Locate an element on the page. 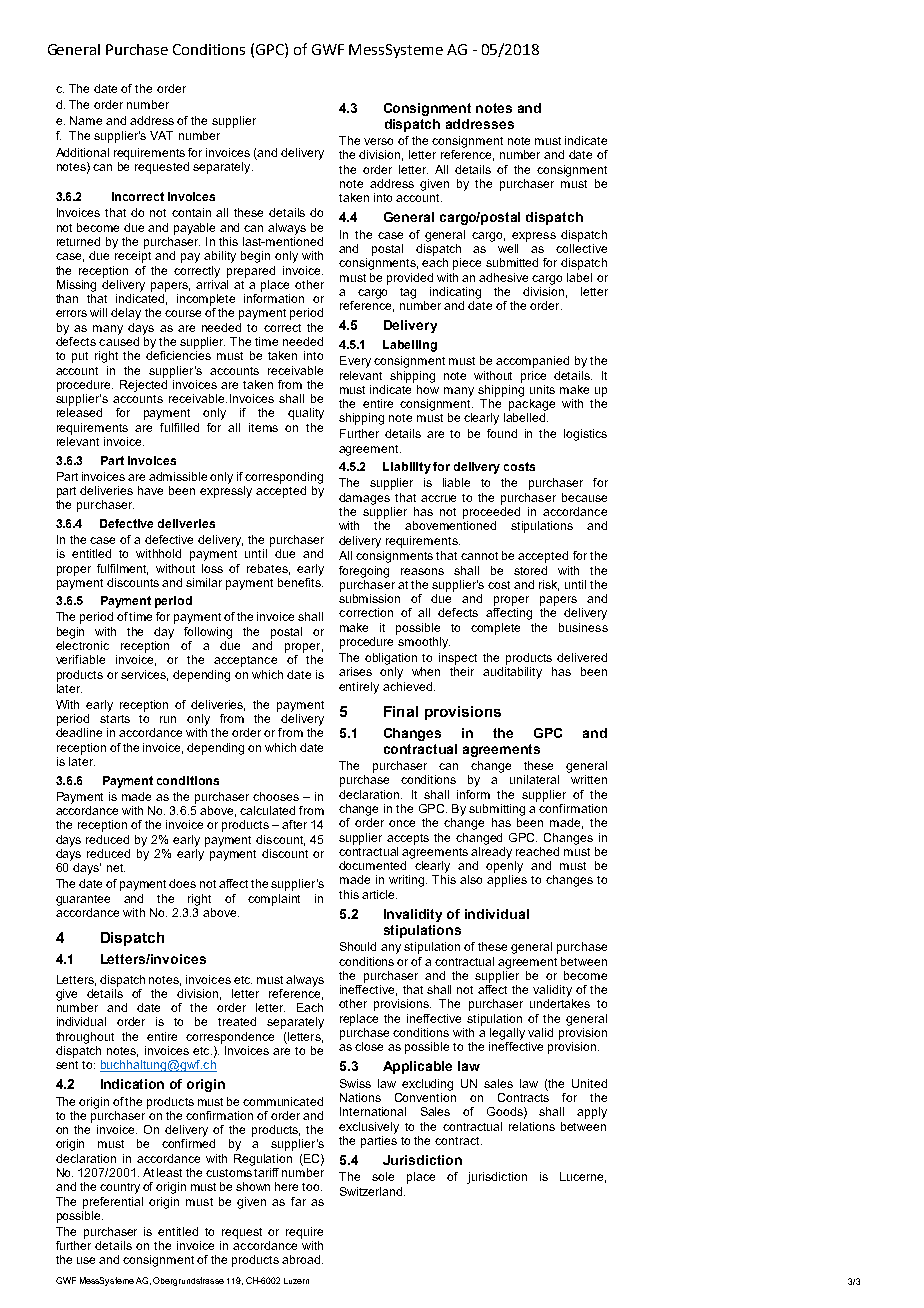 The image size is (924, 1308). delivered is located at coordinates (582, 657).
